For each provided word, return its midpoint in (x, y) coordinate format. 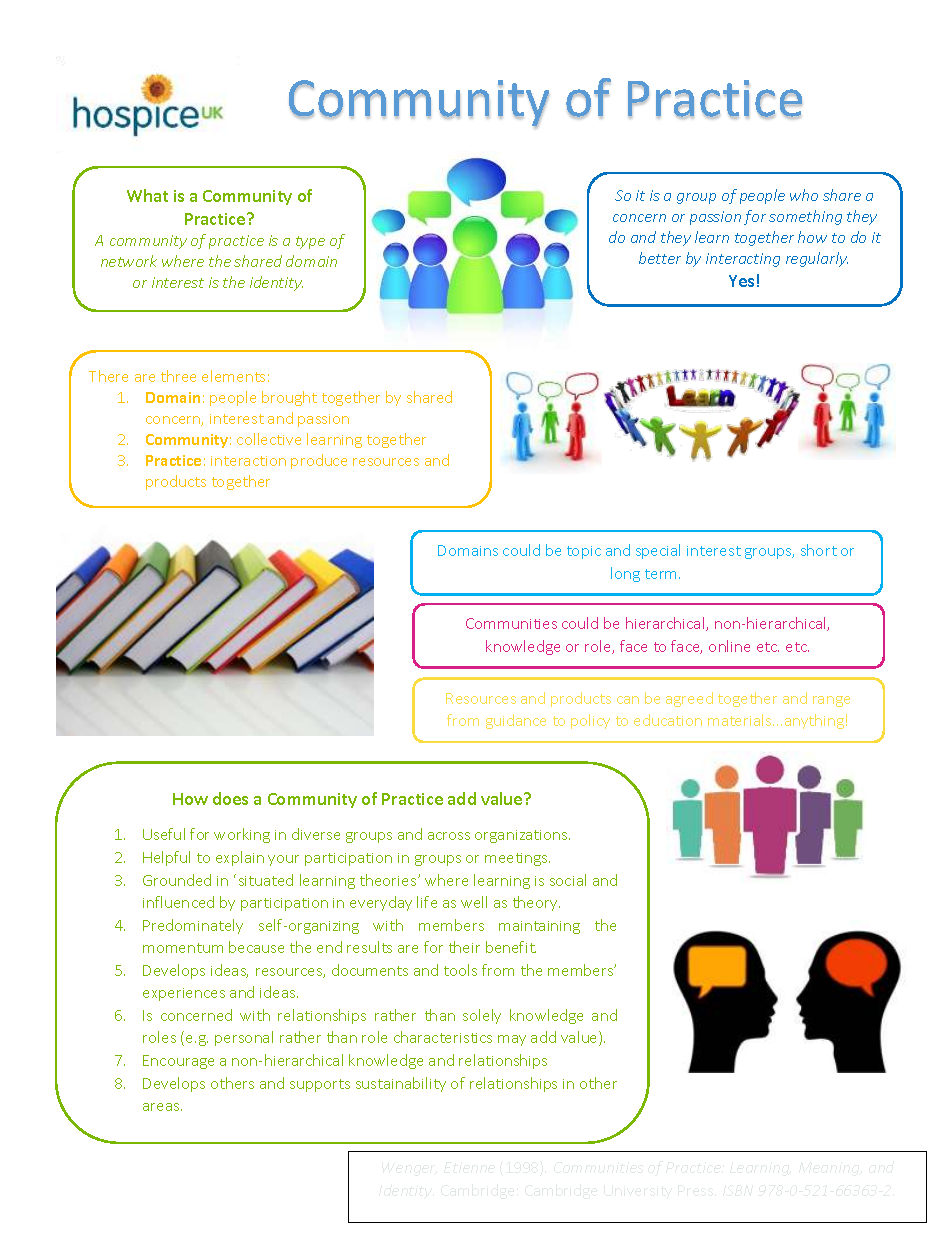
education (668, 720)
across (449, 836)
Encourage (178, 1062)
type (310, 242)
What (147, 195)
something (805, 217)
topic (584, 552)
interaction (248, 461)
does (230, 798)
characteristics (443, 1037)
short (819, 550)
